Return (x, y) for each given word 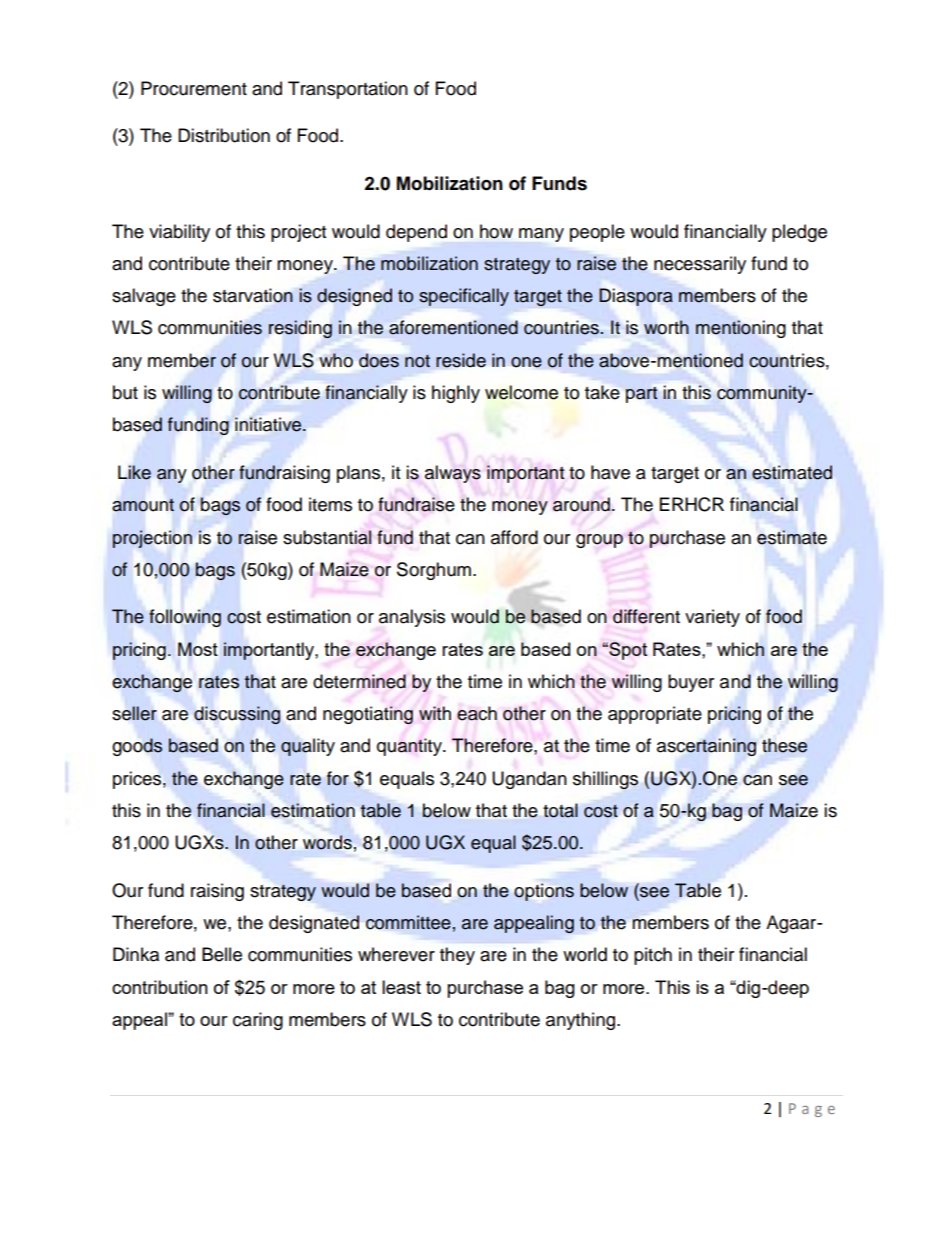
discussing (237, 715)
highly (456, 394)
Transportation (348, 90)
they (457, 956)
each (477, 713)
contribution (160, 987)
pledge (799, 233)
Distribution (224, 135)
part (641, 395)
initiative (269, 424)
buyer (691, 683)
